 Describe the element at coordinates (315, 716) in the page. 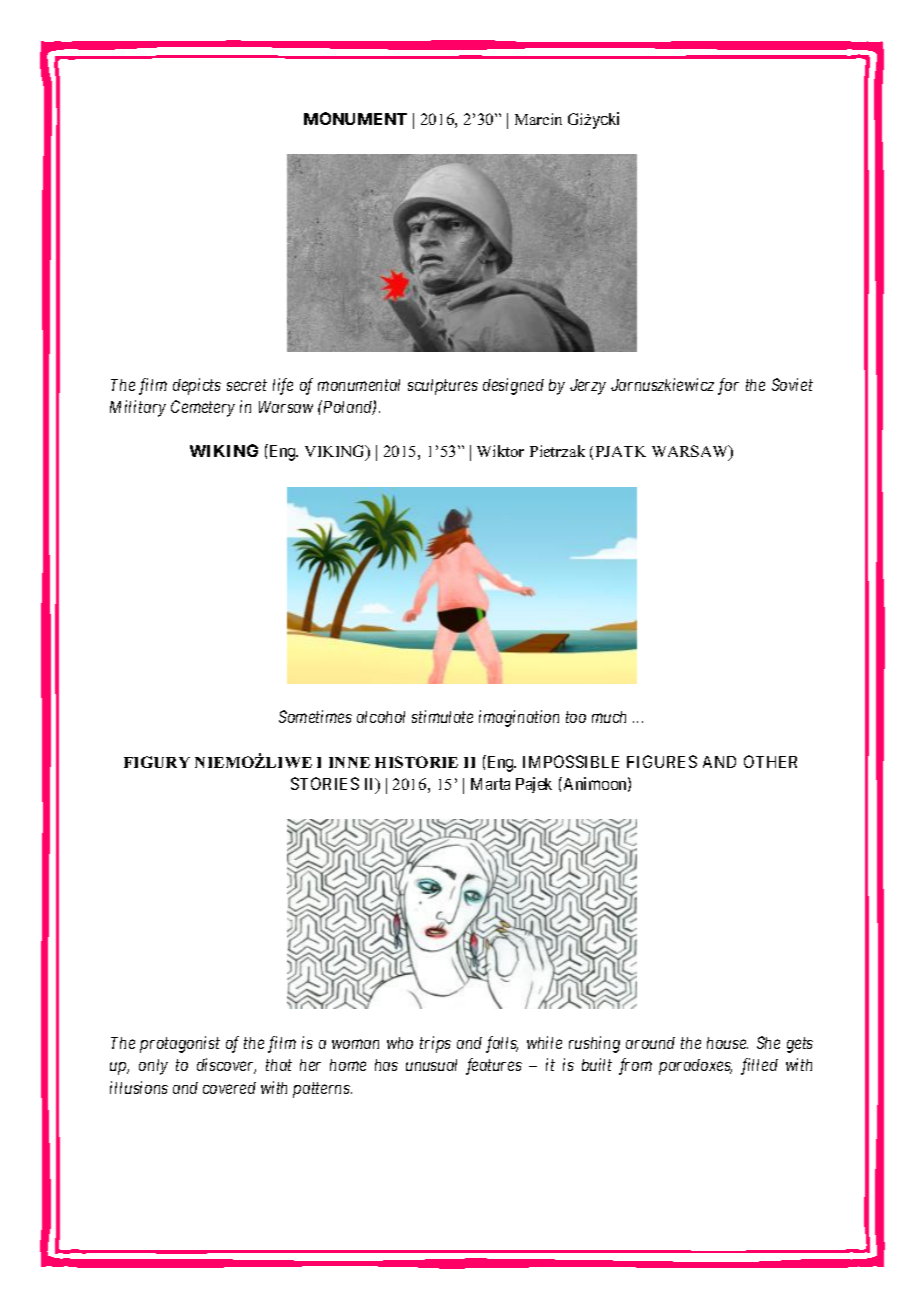

I see `Sometimes` at that location.
